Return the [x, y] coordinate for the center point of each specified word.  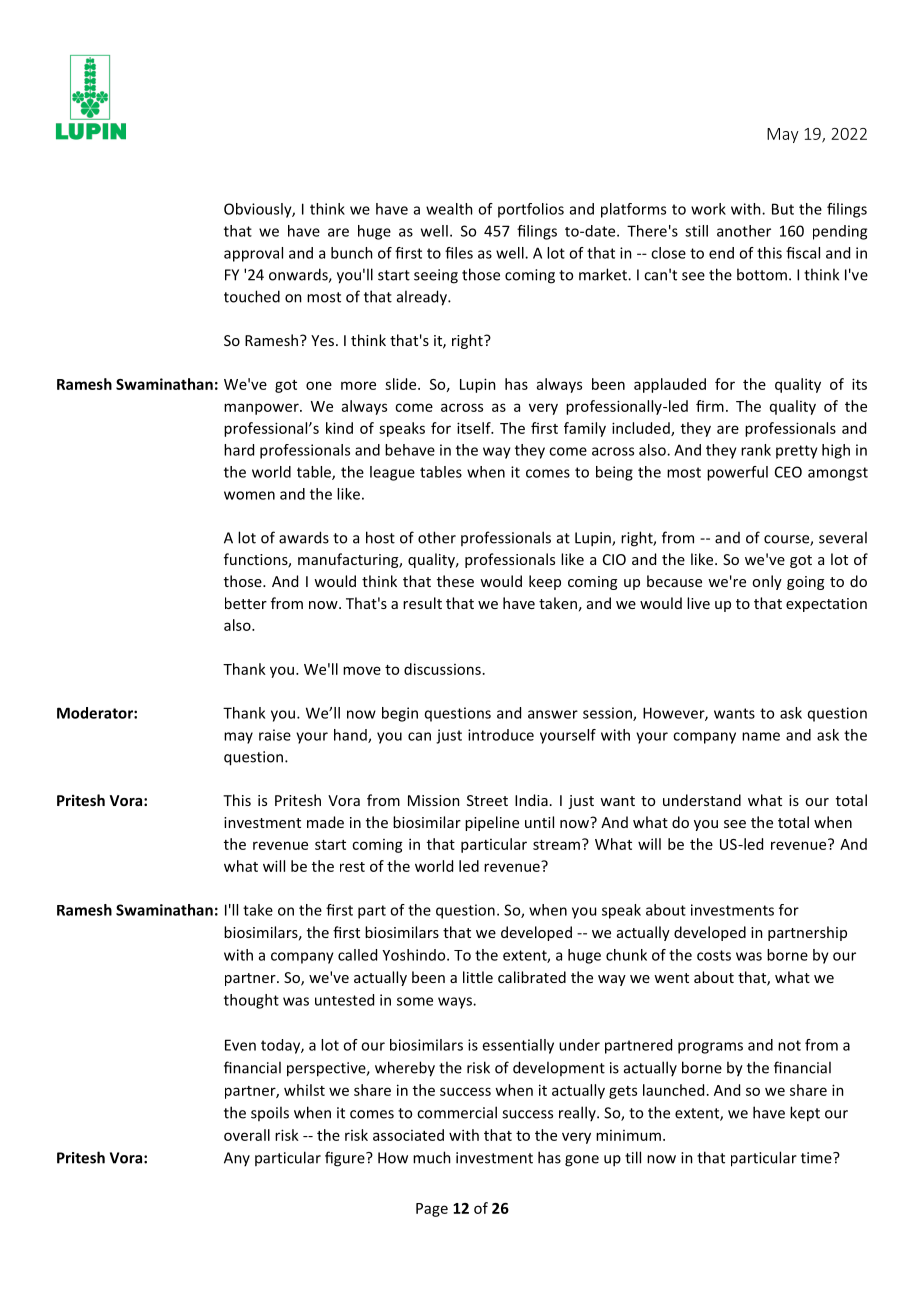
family [585, 429]
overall [247, 1135]
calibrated [532, 977]
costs [714, 955]
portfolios [531, 210]
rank [756, 450]
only [767, 582]
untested [344, 1000]
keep [545, 582]
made [325, 822]
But [783, 209]
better [246, 603]
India [531, 800]
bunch [352, 253]
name [761, 736]
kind [339, 428]
